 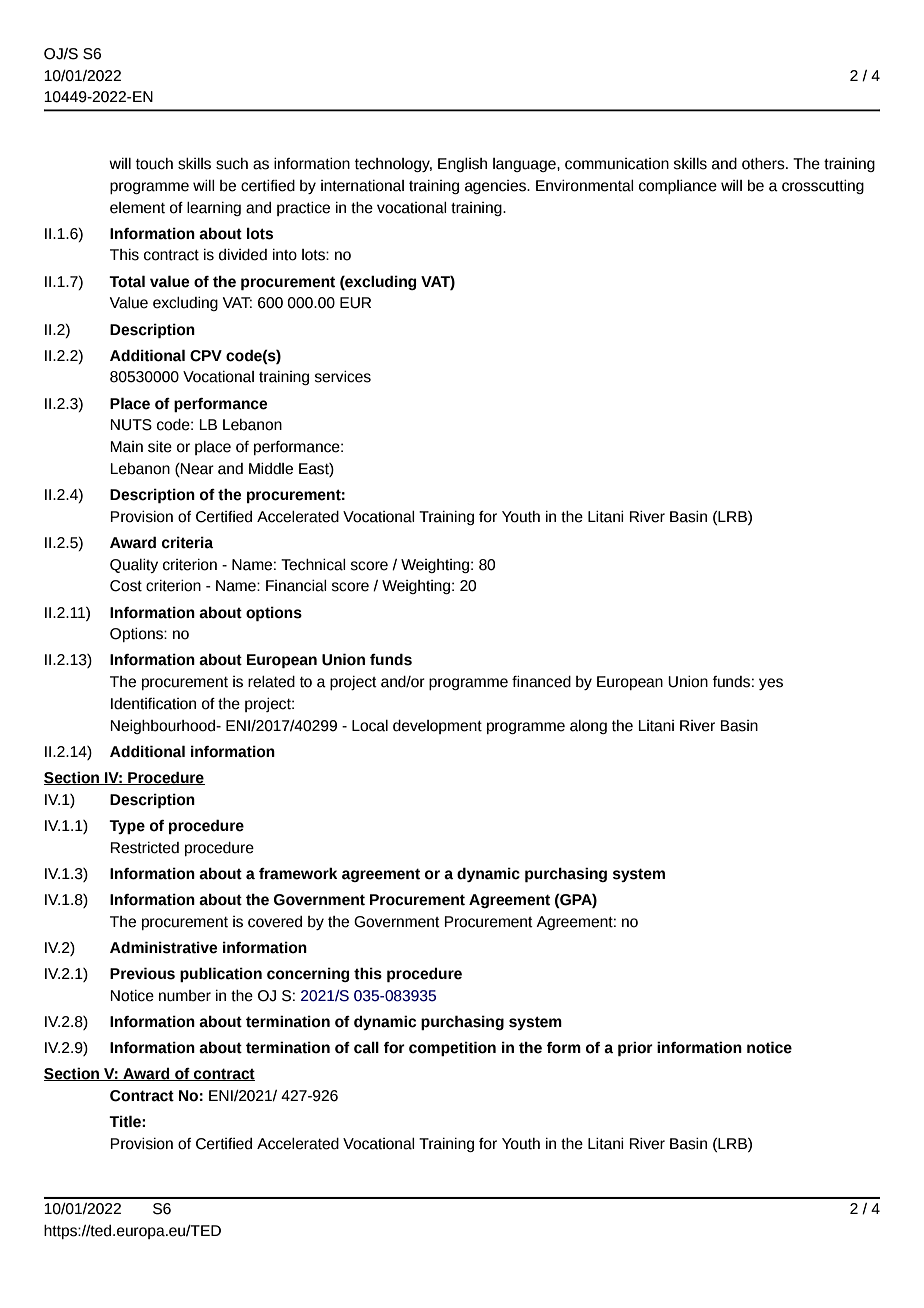 What do you see at coordinates (185, 996) in the screenshot?
I see `number` at bounding box center [185, 996].
